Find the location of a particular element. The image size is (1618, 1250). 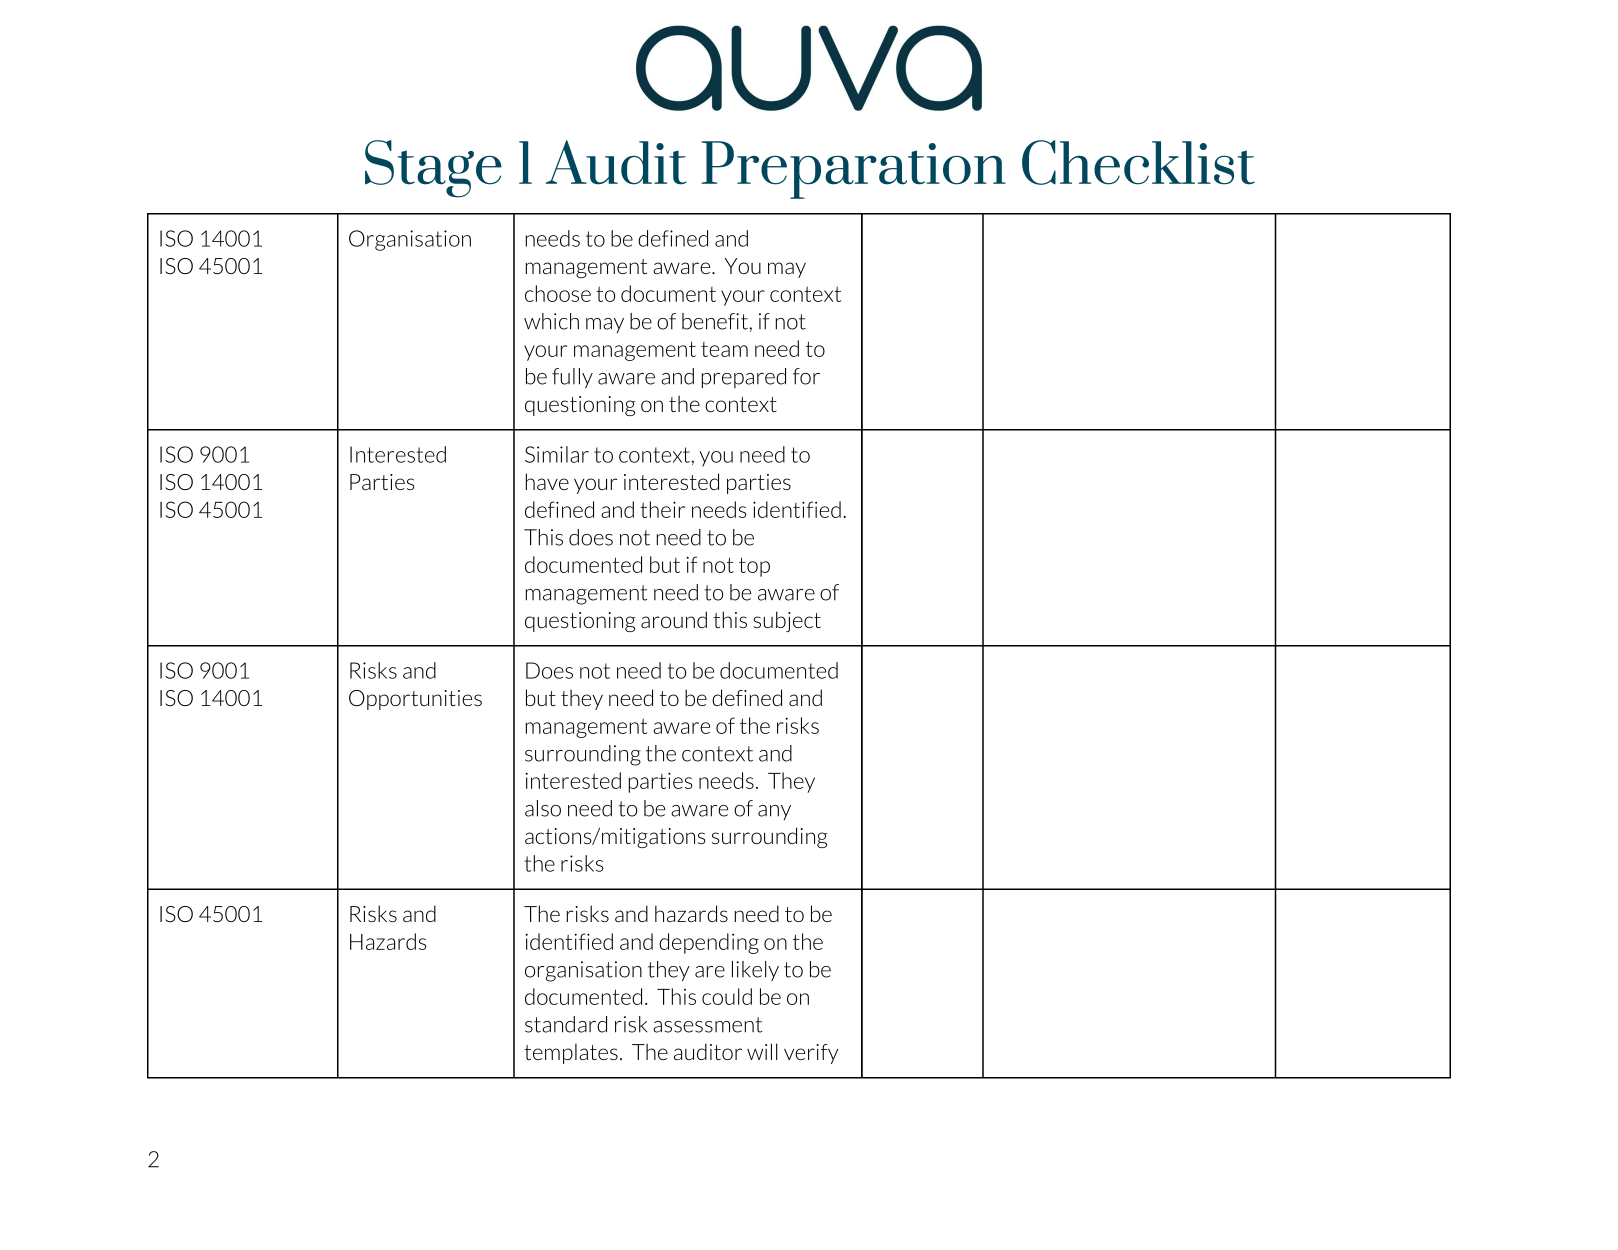

prepared is located at coordinates (744, 378).
